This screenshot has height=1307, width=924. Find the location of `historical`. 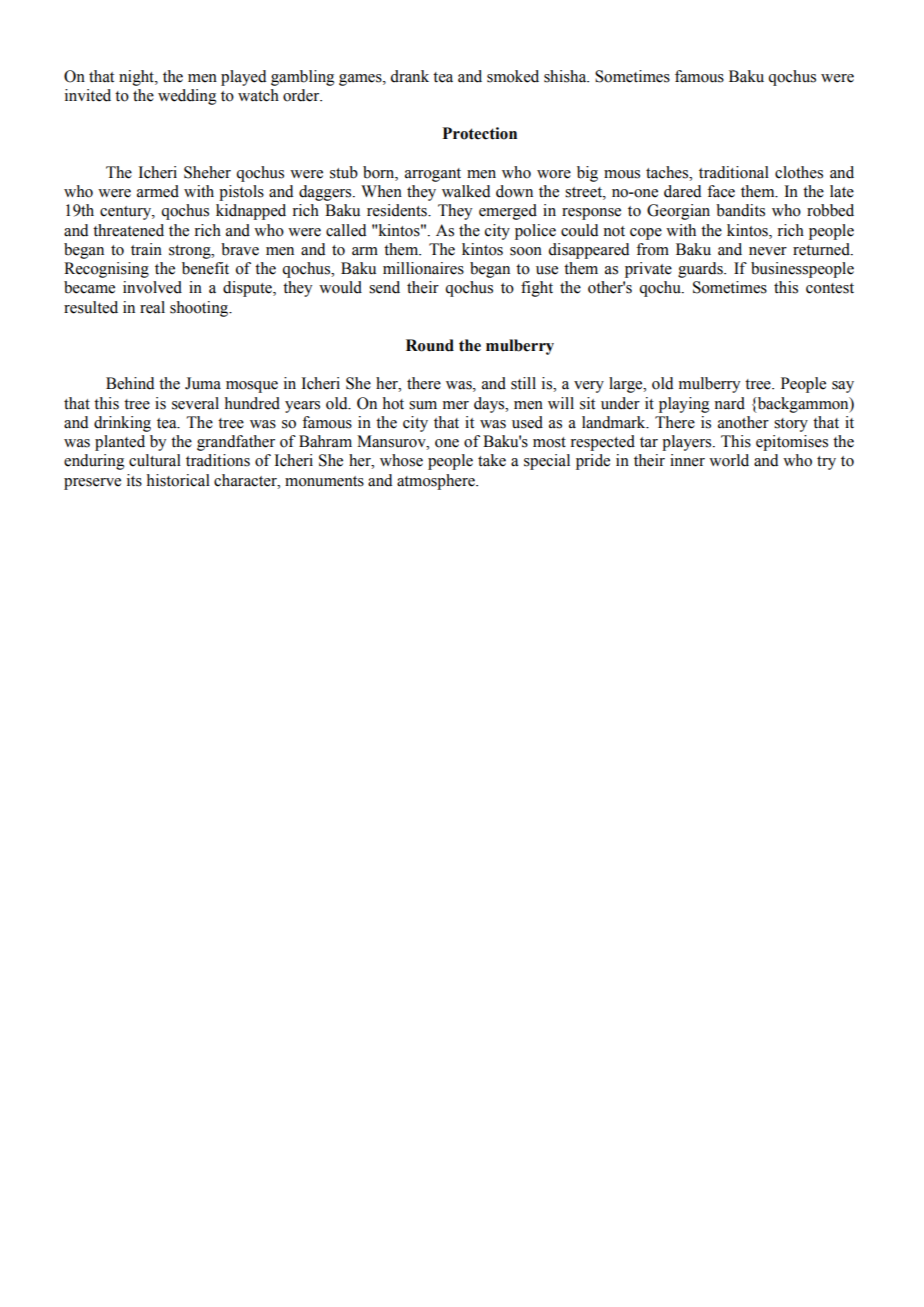

historical is located at coordinates (178, 480).
